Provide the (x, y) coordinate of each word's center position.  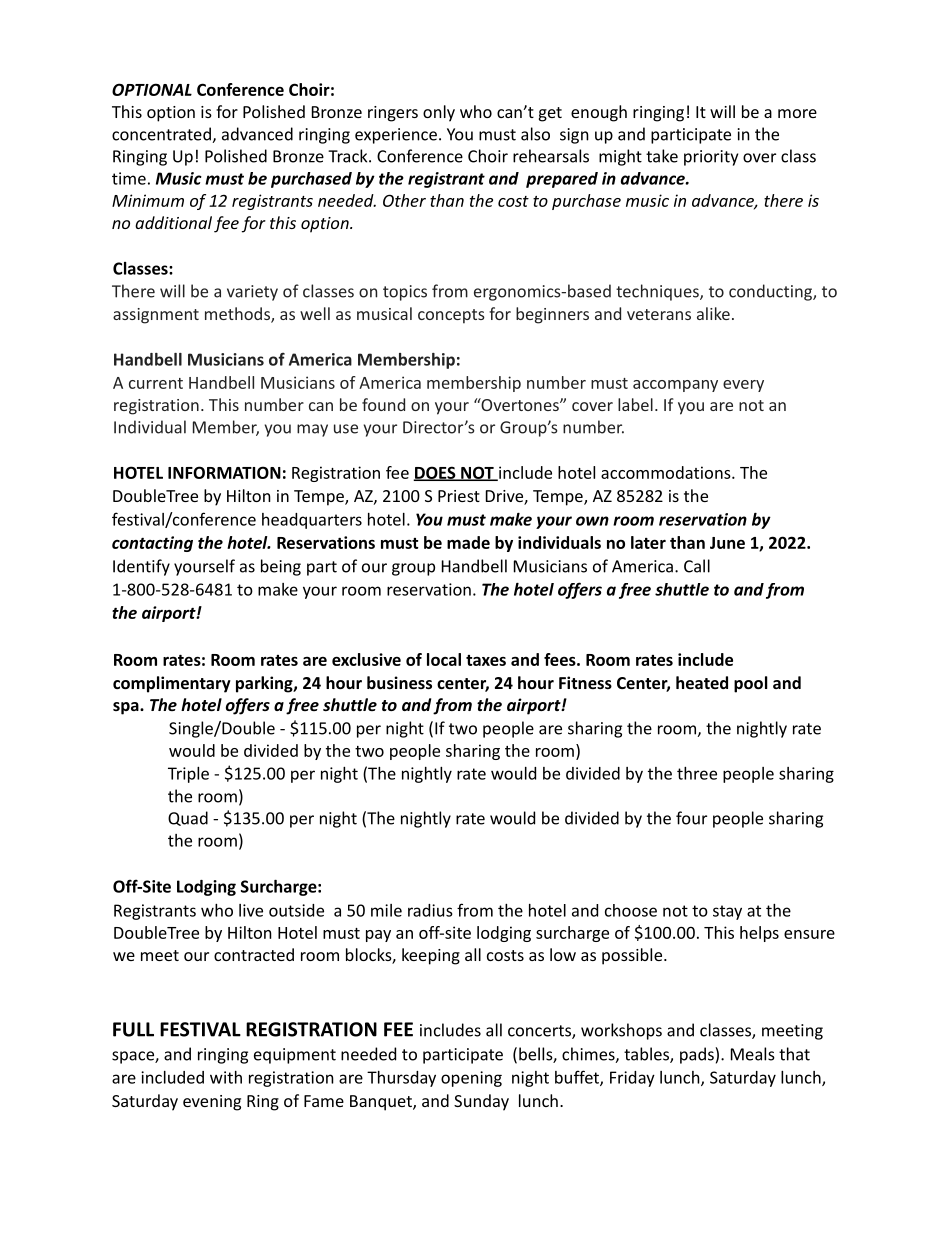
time (129, 178)
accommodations (667, 472)
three (697, 773)
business (399, 682)
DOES (435, 473)
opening (471, 1079)
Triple (188, 775)
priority (711, 158)
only (439, 113)
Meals (753, 1054)
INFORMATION (224, 472)
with (226, 1077)
